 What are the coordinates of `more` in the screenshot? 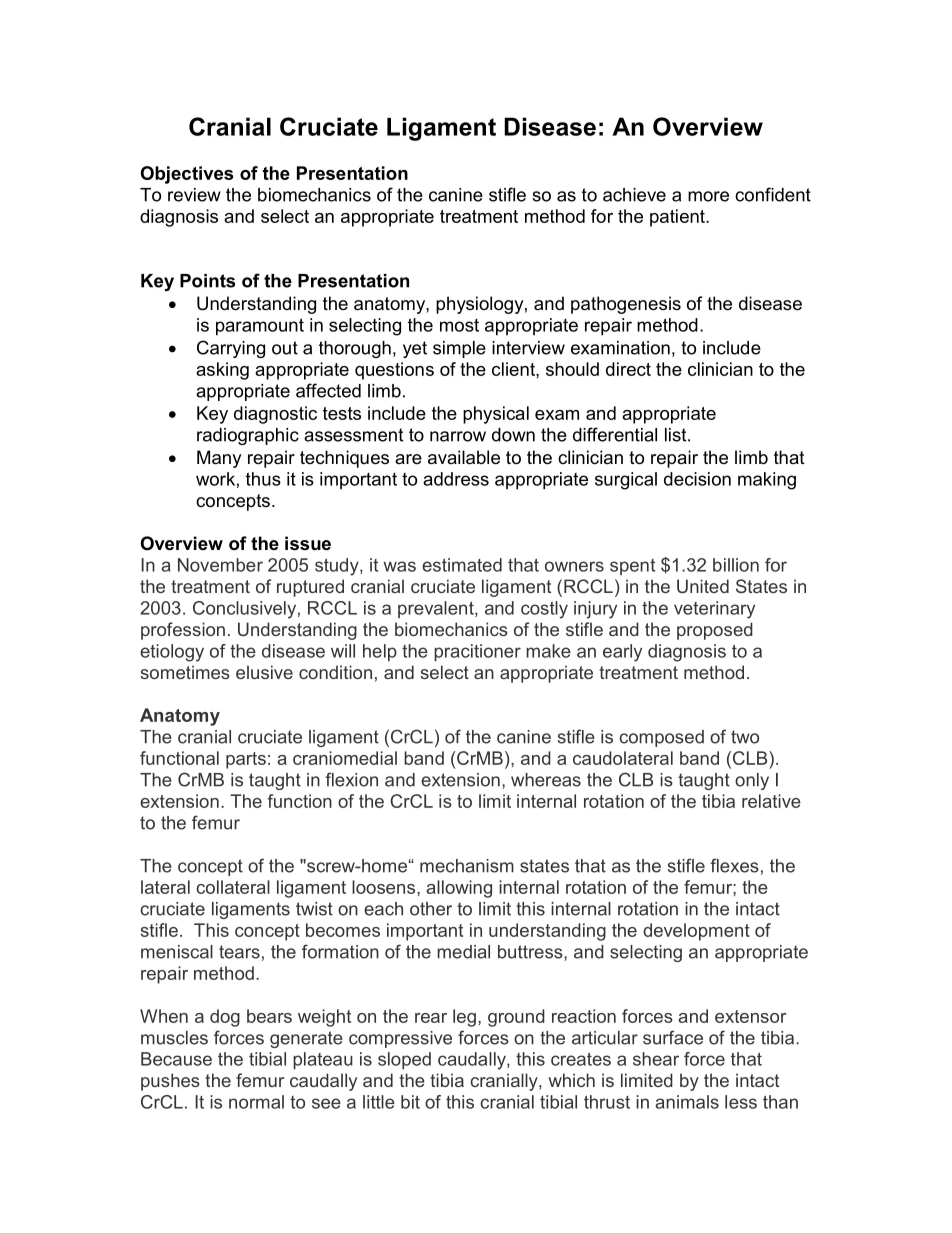 It's located at (708, 196).
